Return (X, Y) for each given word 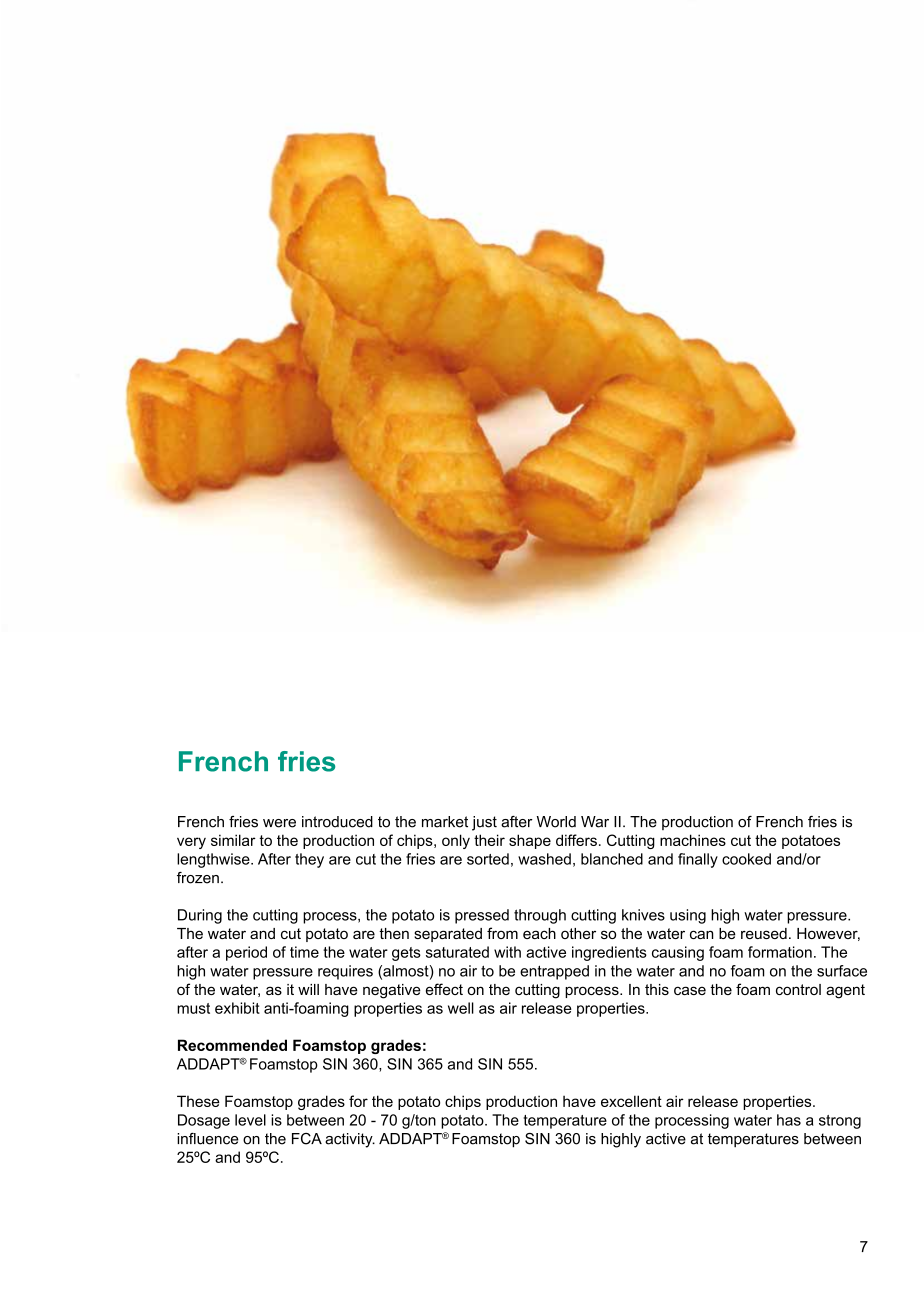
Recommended (232, 1045)
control (798, 989)
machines (693, 840)
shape (530, 841)
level (250, 1120)
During (200, 916)
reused (764, 933)
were (279, 823)
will (308, 989)
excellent (631, 1101)
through (540, 916)
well (461, 1008)
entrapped (554, 972)
